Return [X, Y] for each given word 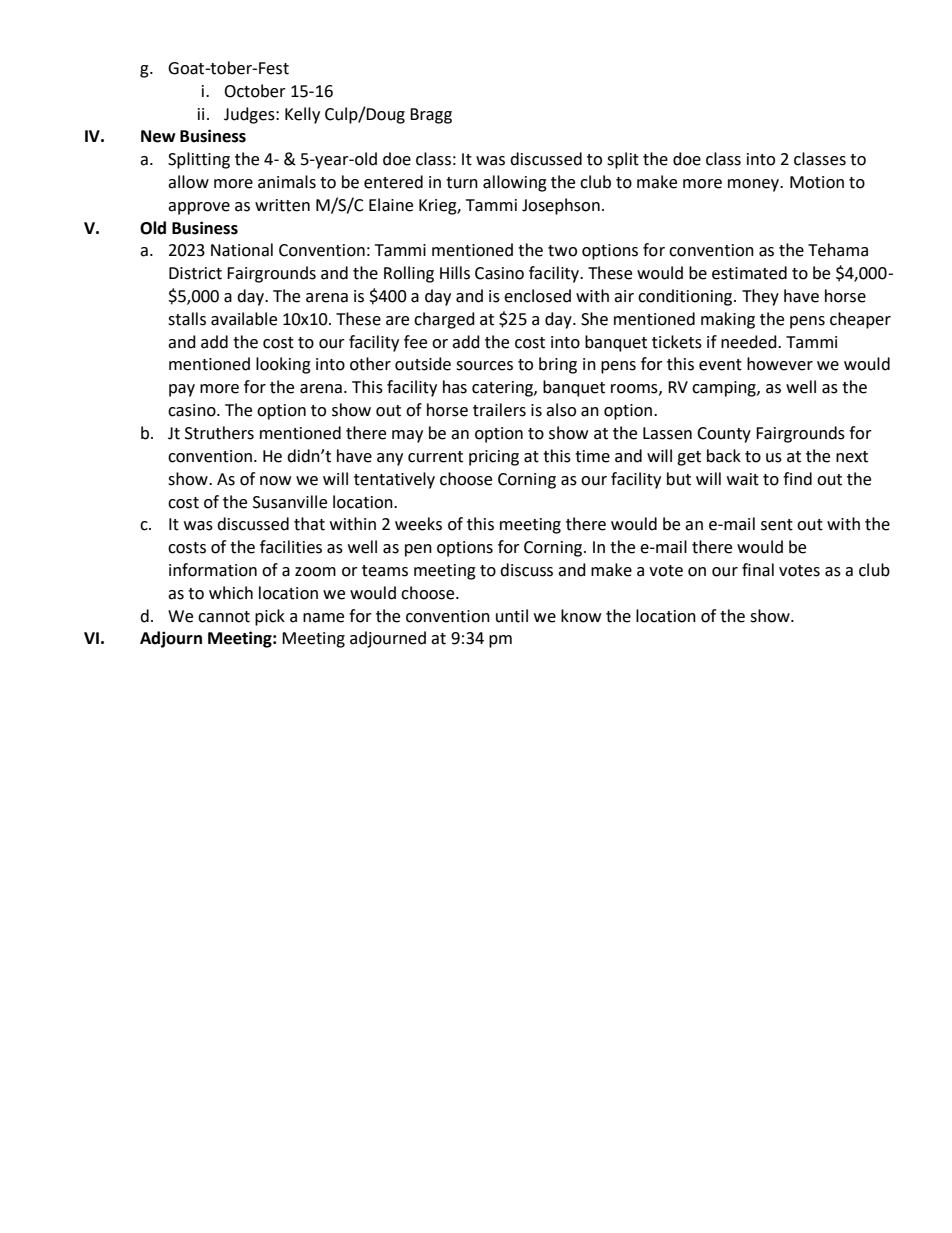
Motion [817, 182]
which [231, 593]
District [195, 273]
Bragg [431, 116]
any [390, 459]
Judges [250, 115]
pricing [494, 458]
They [760, 297]
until [512, 616]
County [724, 435]
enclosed [537, 296]
